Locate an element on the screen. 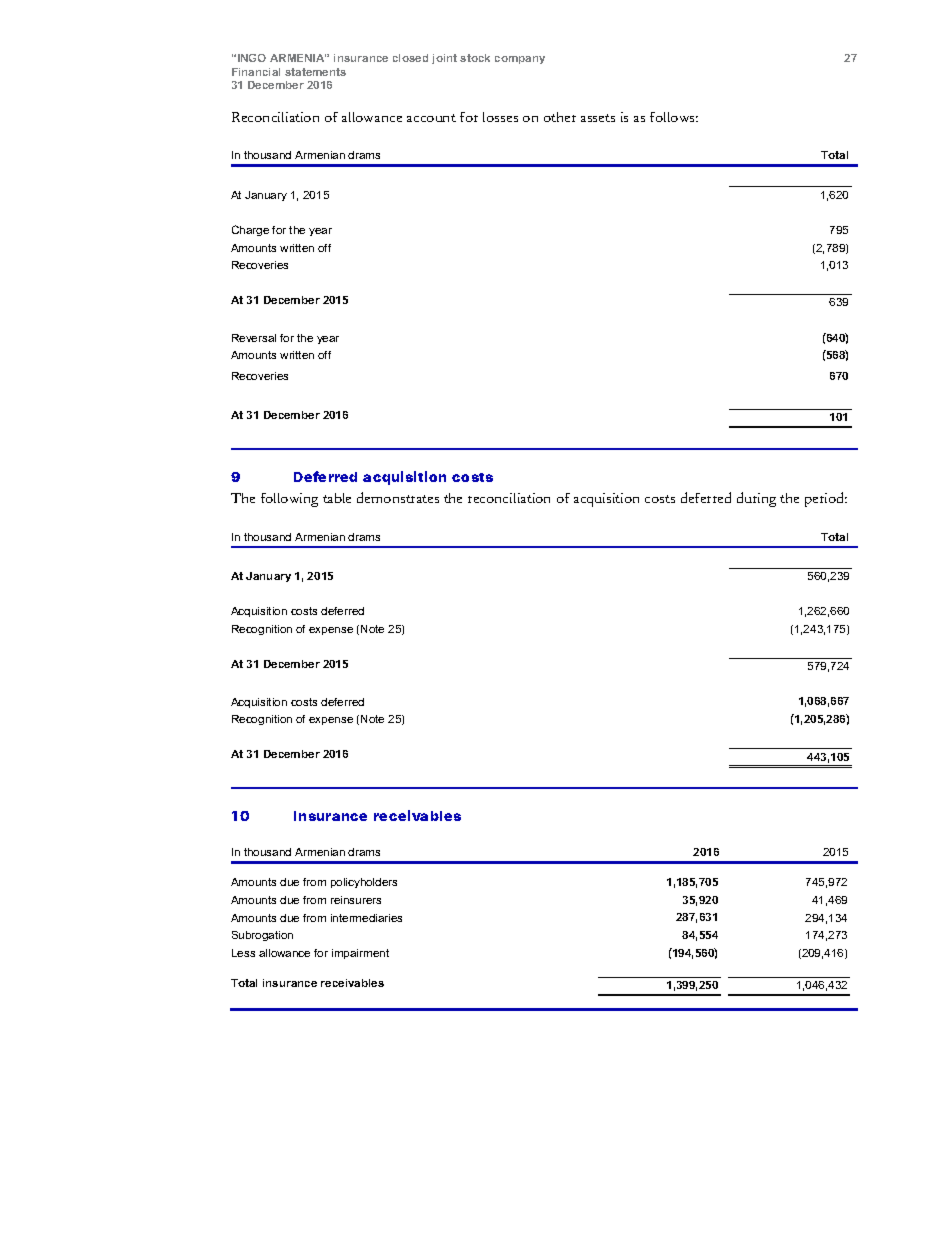 The image size is (952, 1233). demonstrates is located at coordinates (398, 497).
